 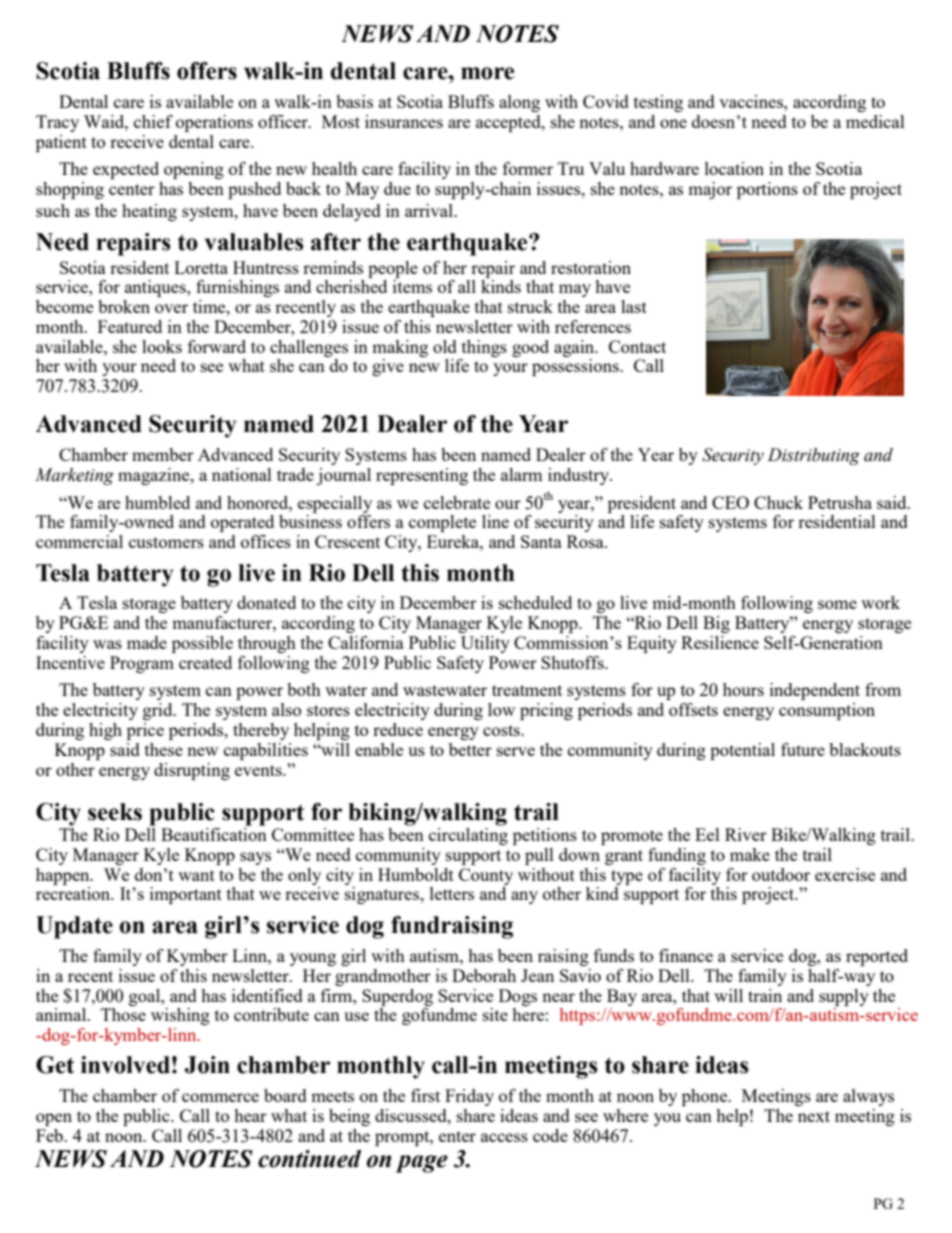 I want to click on accepted, so click(x=509, y=123).
